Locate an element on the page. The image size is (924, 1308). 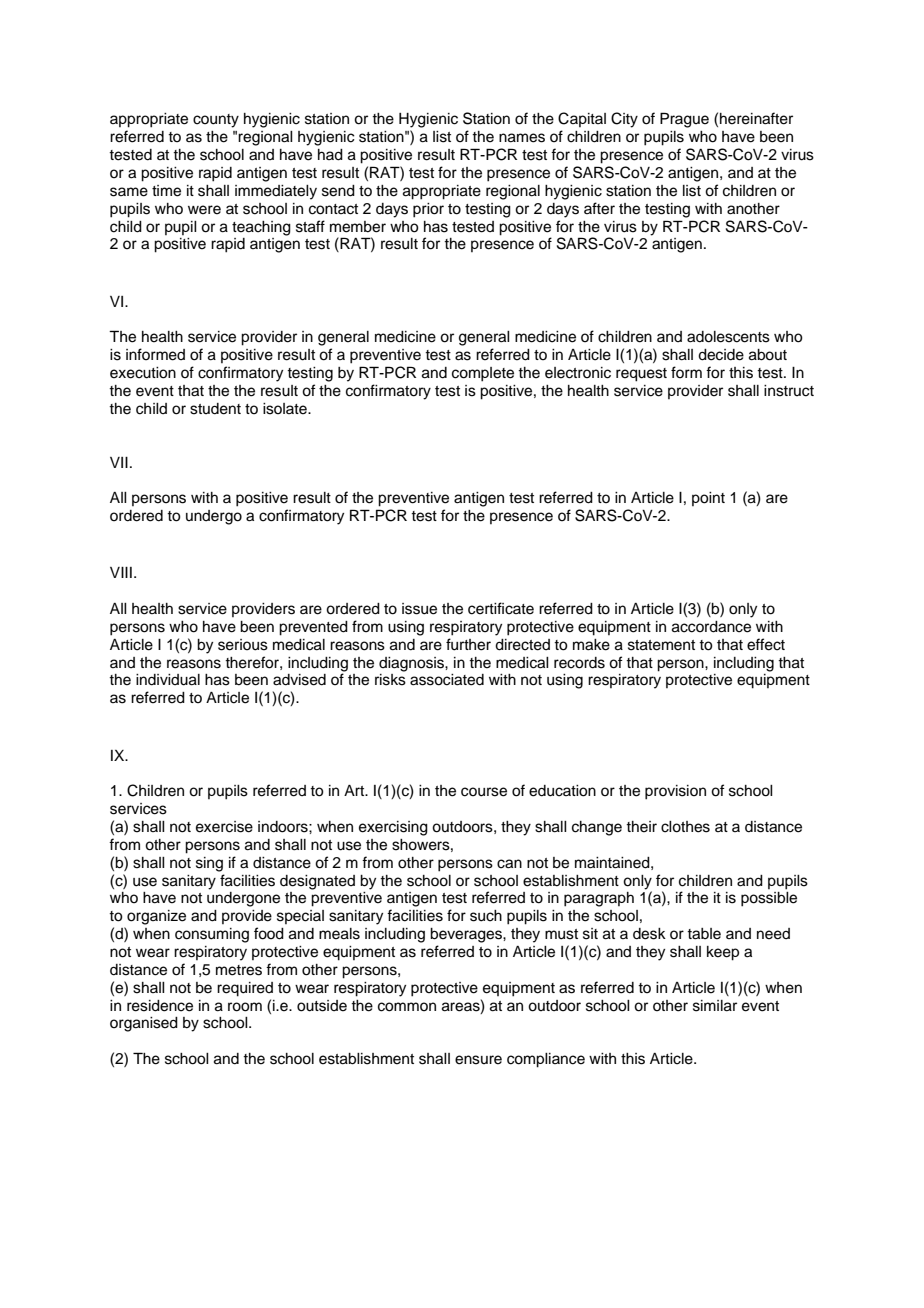
accordance is located at coordinates (711, 627).
